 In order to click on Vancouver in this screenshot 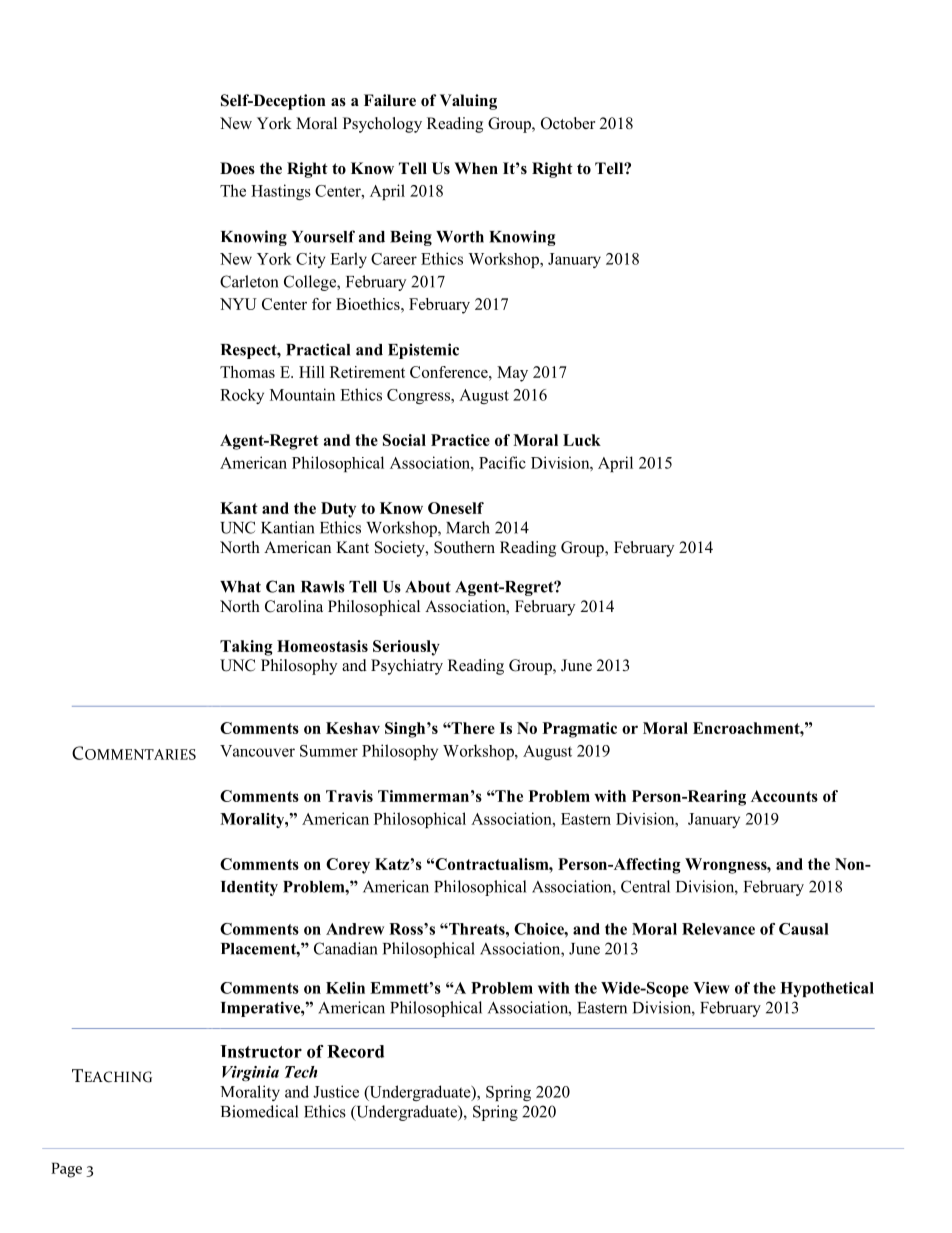, I will do `click(257, 751)`.
